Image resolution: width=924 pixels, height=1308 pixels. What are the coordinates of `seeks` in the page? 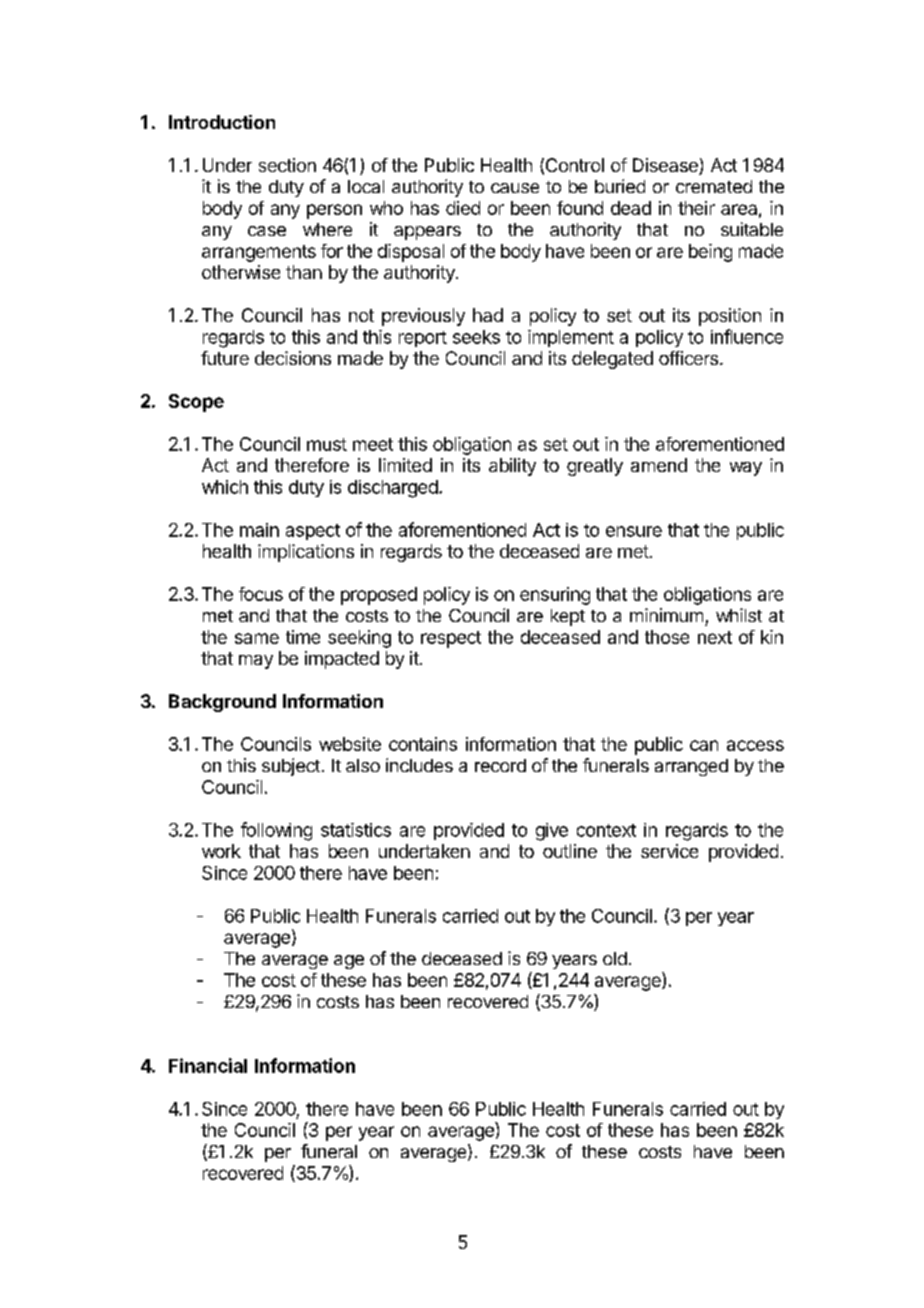 It's located at (476, 337).
